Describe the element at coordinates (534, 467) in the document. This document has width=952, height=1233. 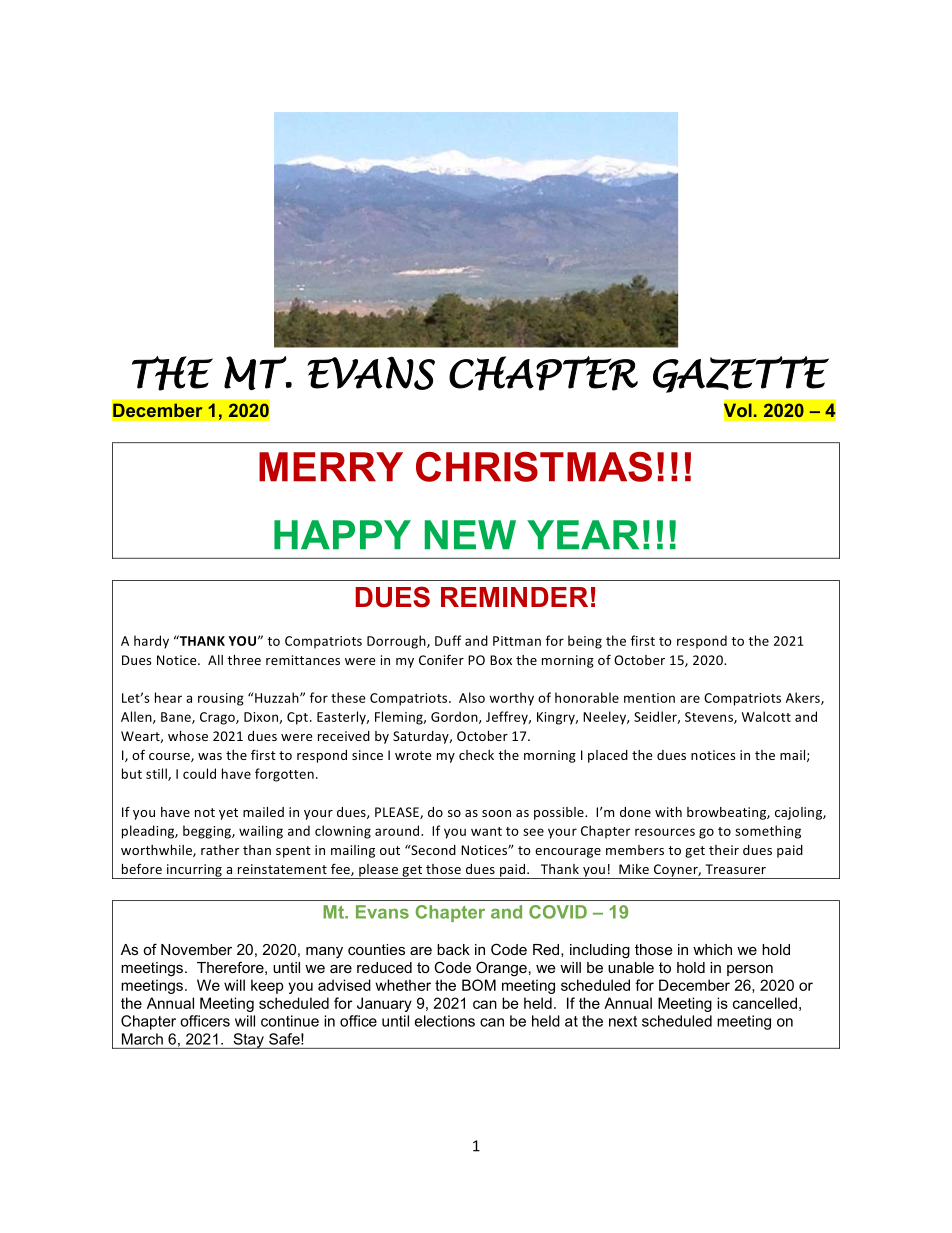
I see `CHRISTMAS` at that location.
